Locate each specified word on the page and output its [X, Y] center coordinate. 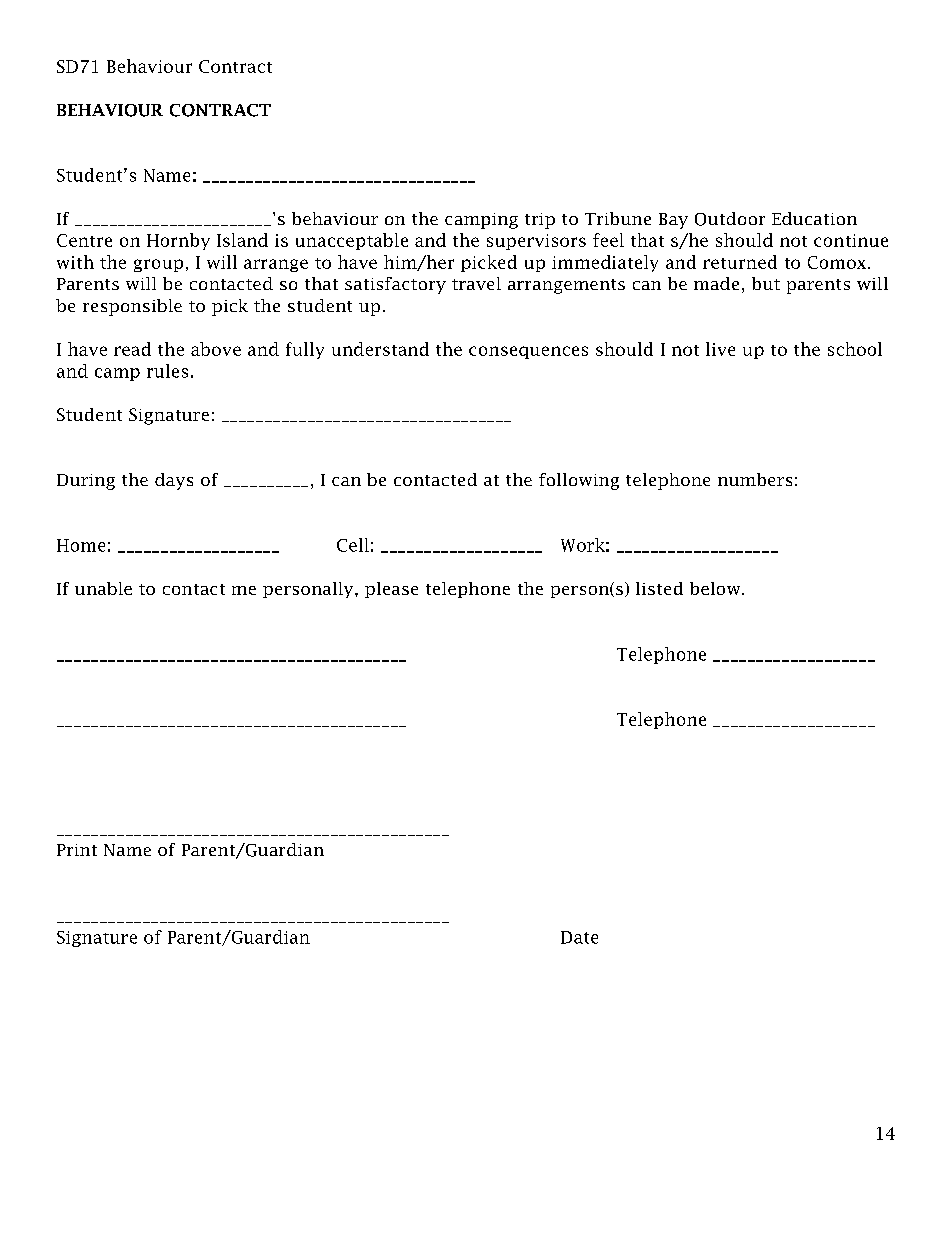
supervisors [536, 242]
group [158, 265]
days [174, 481]
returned [740, 262]
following [579, 481]
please [391, 590]
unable [103, 588]
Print [77, 850]
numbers [755, 479]
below [716, 588]
